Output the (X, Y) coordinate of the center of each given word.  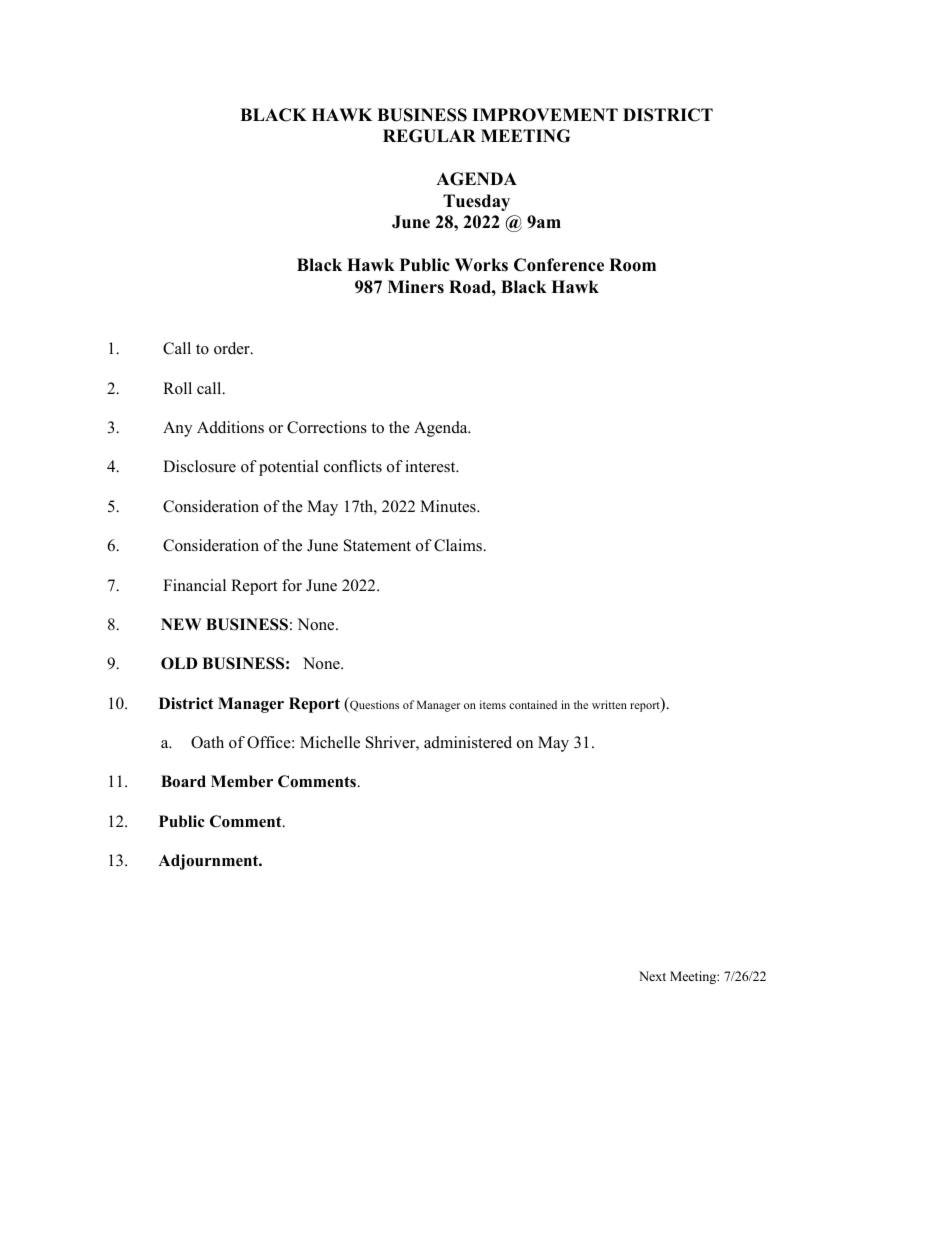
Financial (194, 585)
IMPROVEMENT (545, 115)
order (233, 348)
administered (468, 742)
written (609, 704)
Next (652, 976)
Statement (377, 545)
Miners (416, 287)
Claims (459, 545)
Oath (207, 742)
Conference (559, 265)
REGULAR (429, 136)
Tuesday (476, 202)
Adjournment (209, 862)
